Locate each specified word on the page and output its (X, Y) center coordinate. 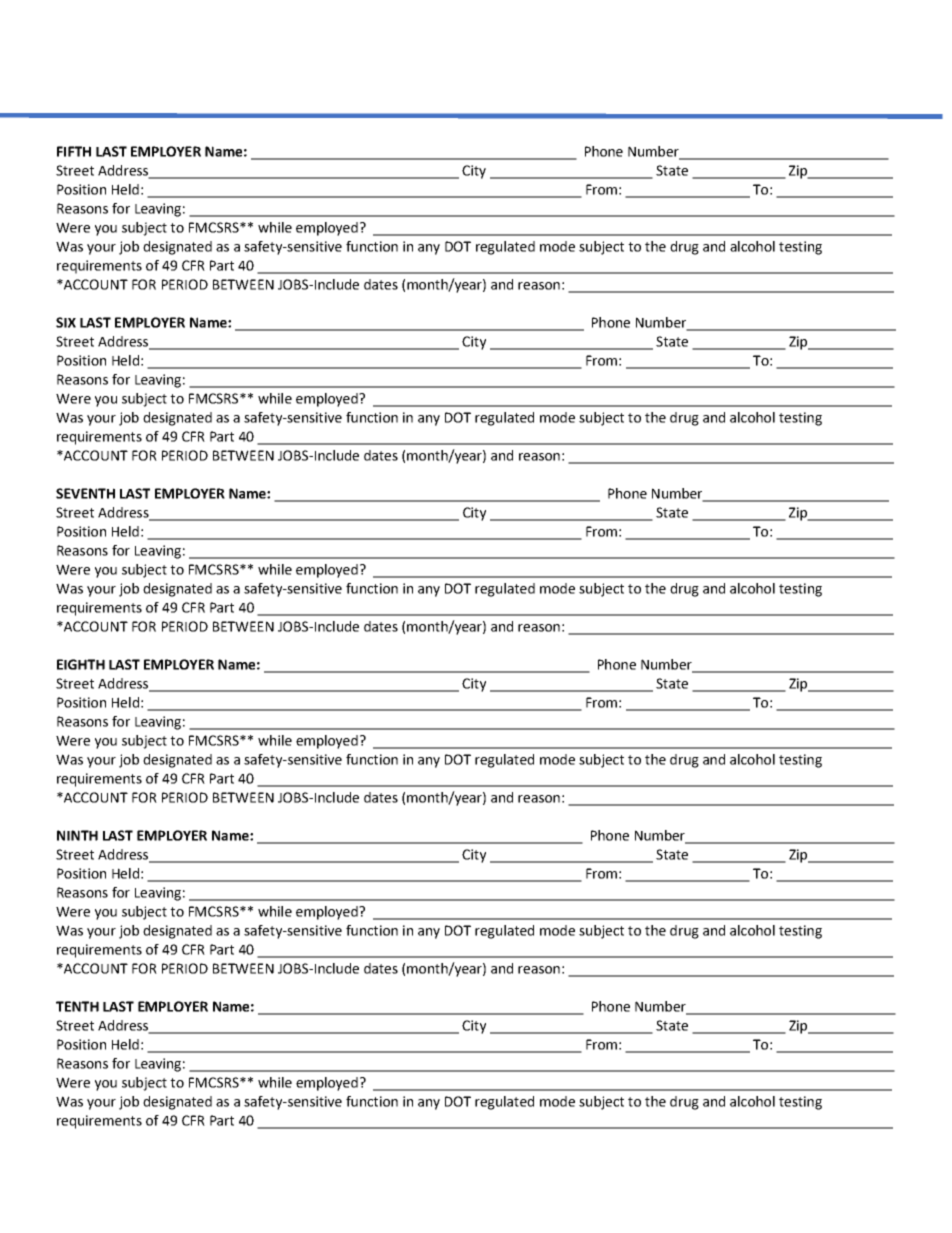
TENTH (77, 1006)
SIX (66, 322)
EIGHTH (81, 664)
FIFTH (74, 151)
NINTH (77, 835)
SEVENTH (85, 493)
